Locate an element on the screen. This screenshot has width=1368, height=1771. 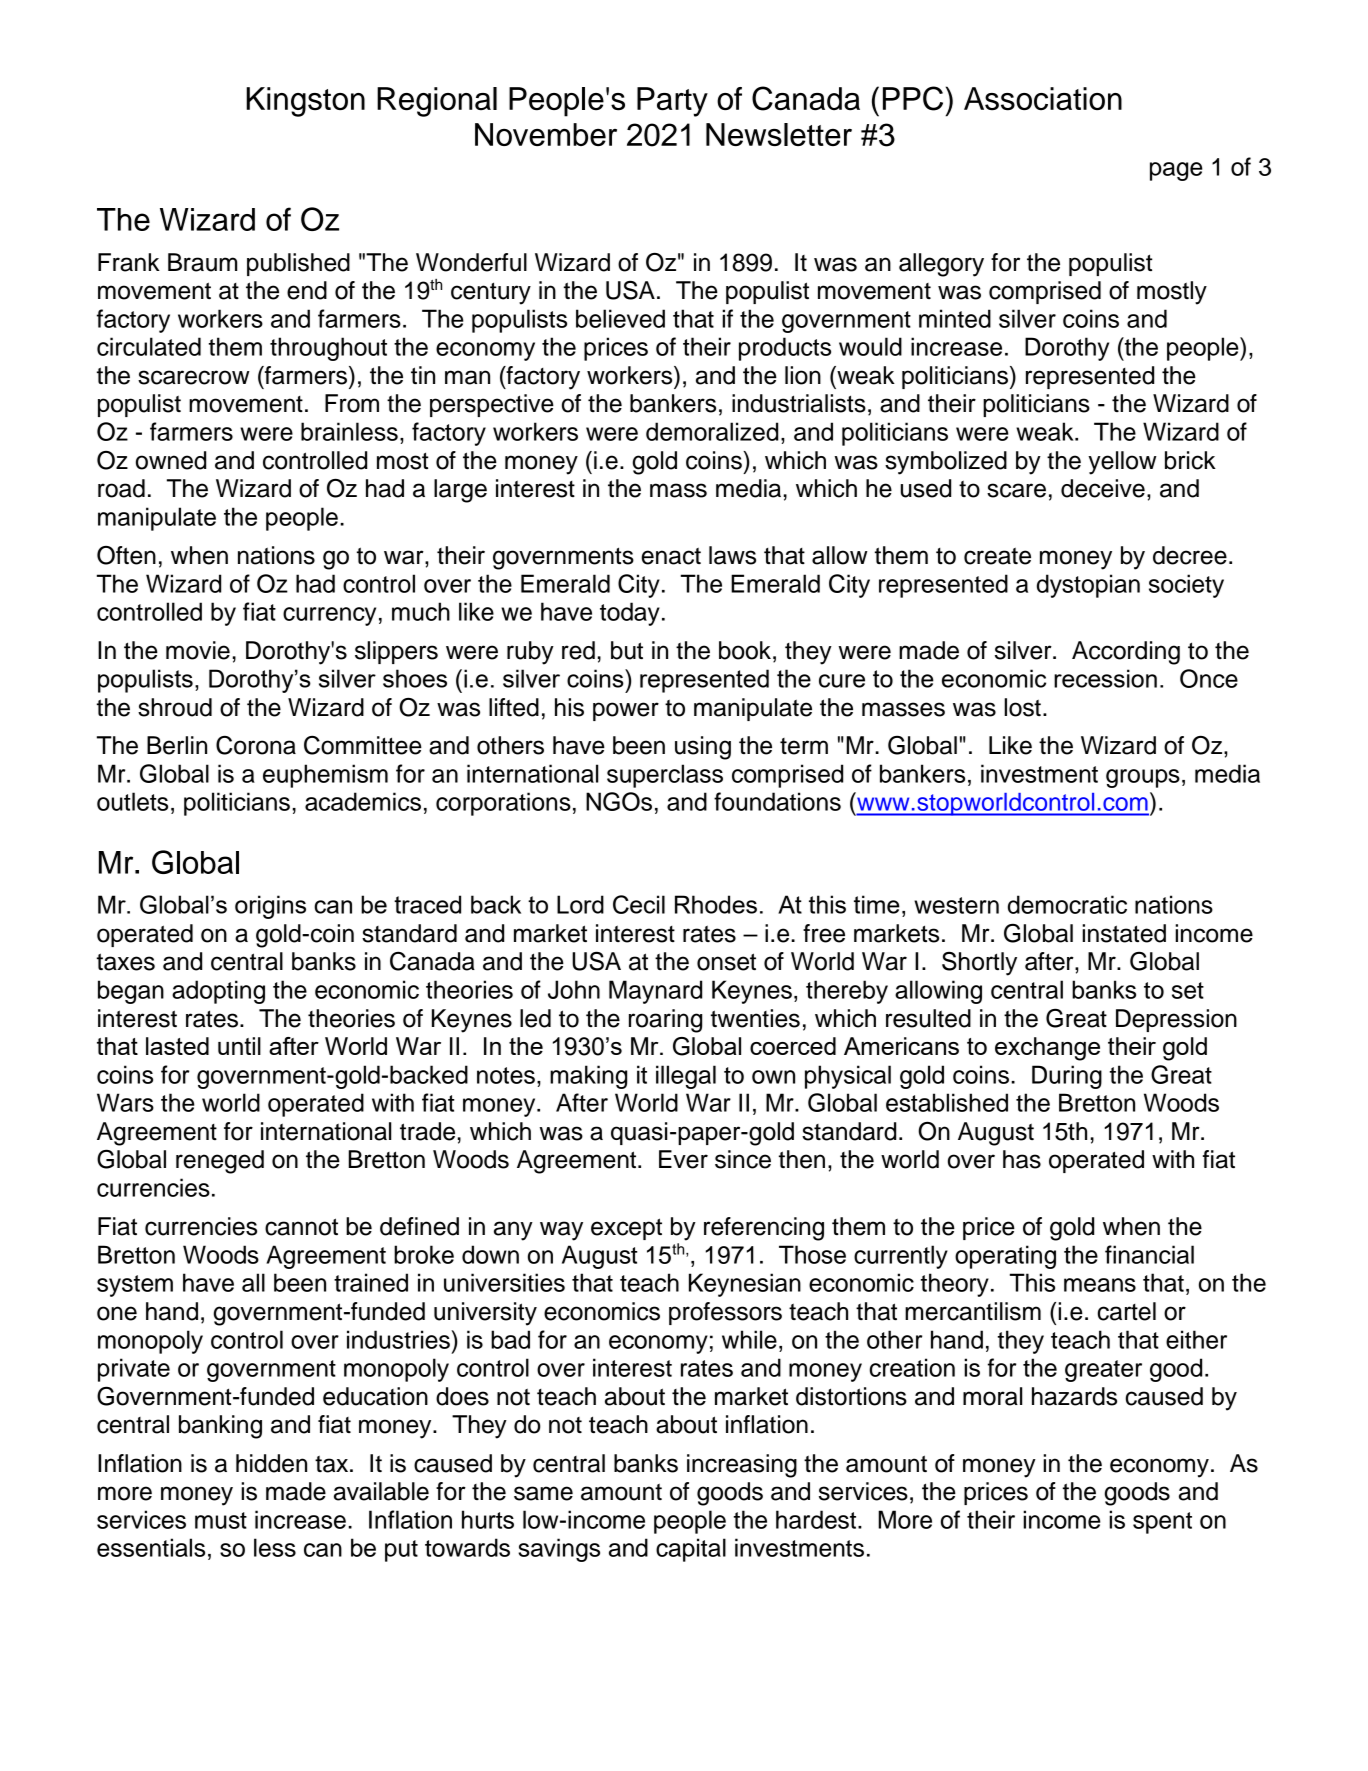
reneged is located at coordinates (220, 1162).
